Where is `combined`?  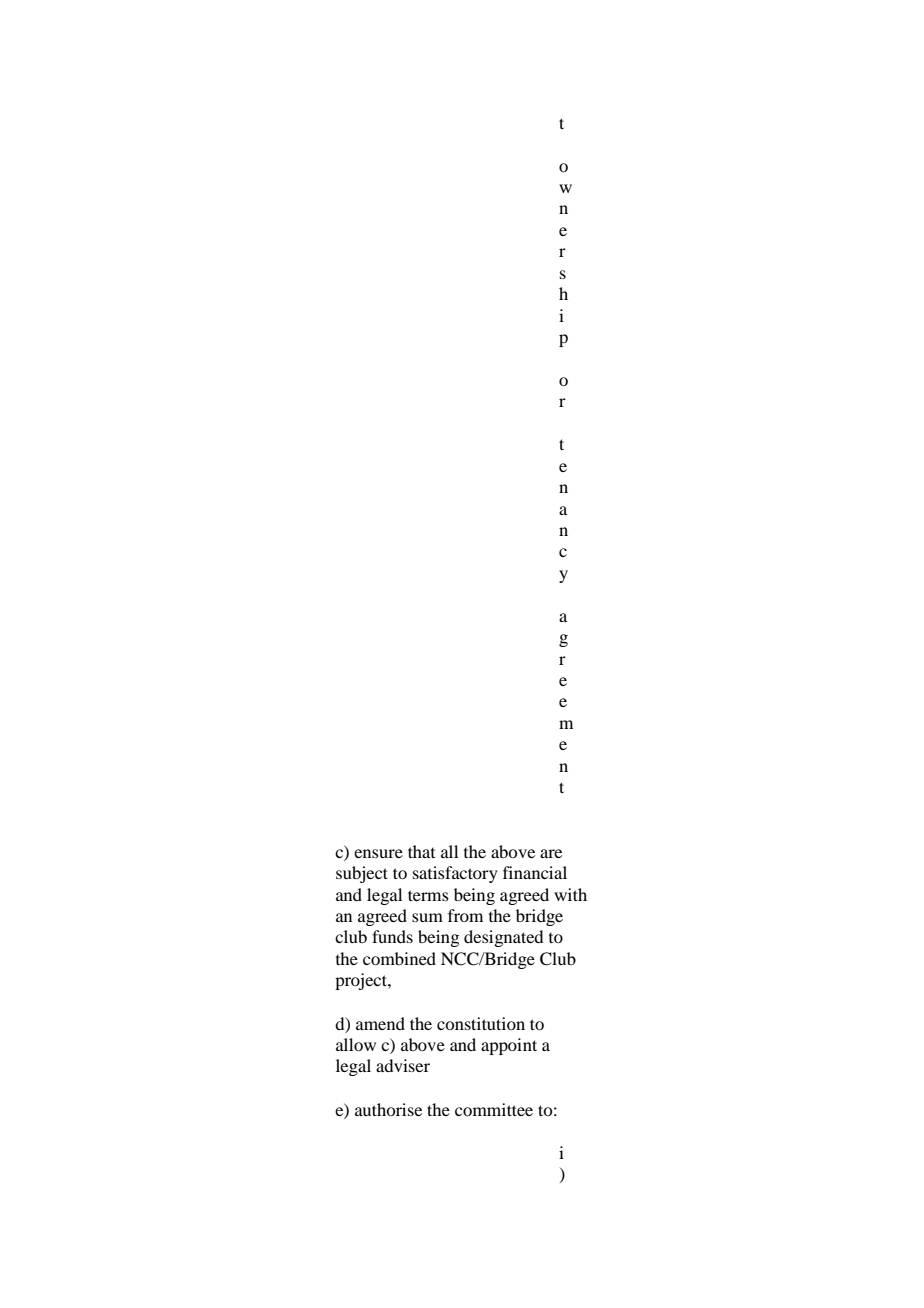
combined is located at coordinates (399, 958).
